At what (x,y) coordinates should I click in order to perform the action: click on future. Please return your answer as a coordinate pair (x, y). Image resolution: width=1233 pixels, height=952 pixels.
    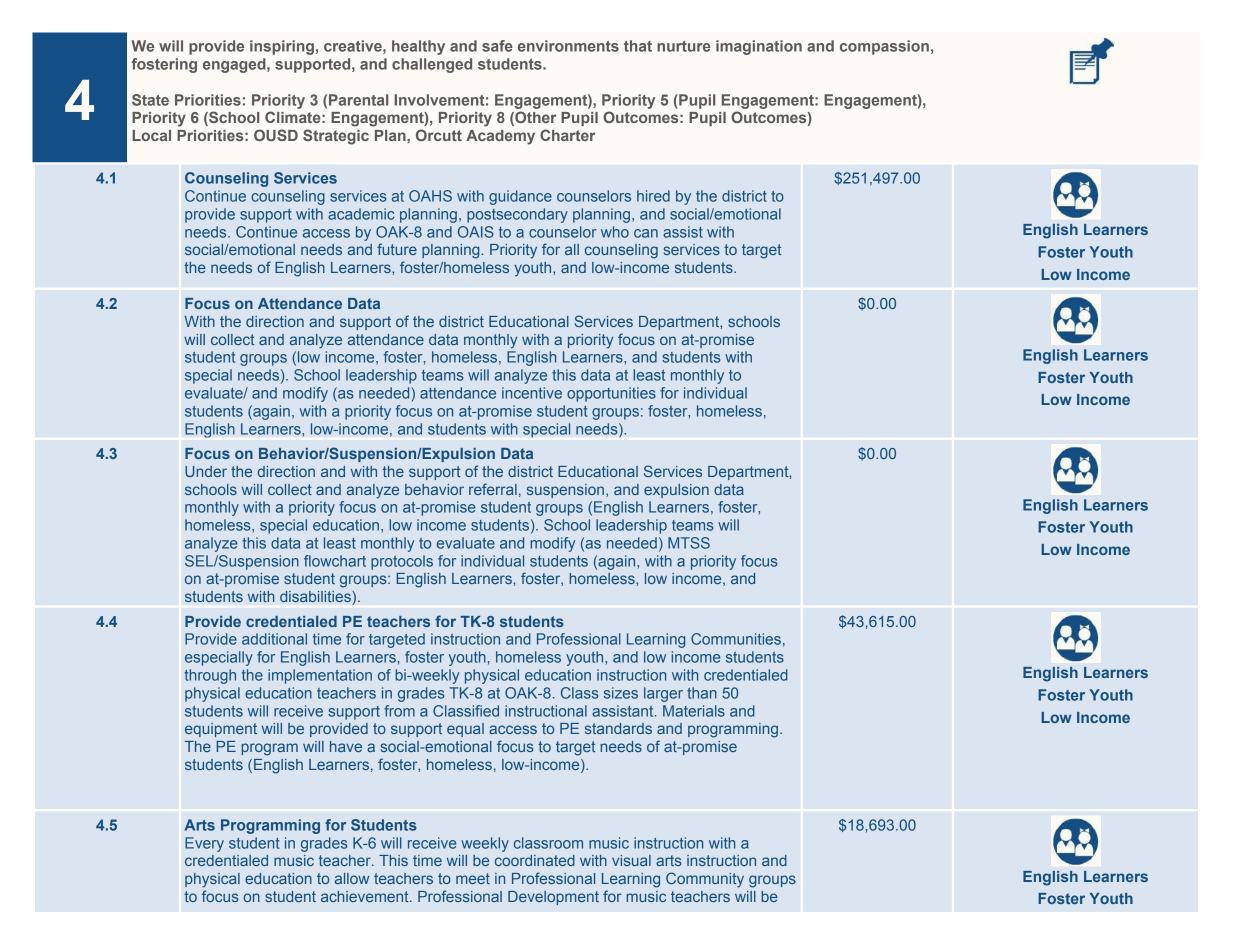
    Looking at the image, I should click on (397, 249).
